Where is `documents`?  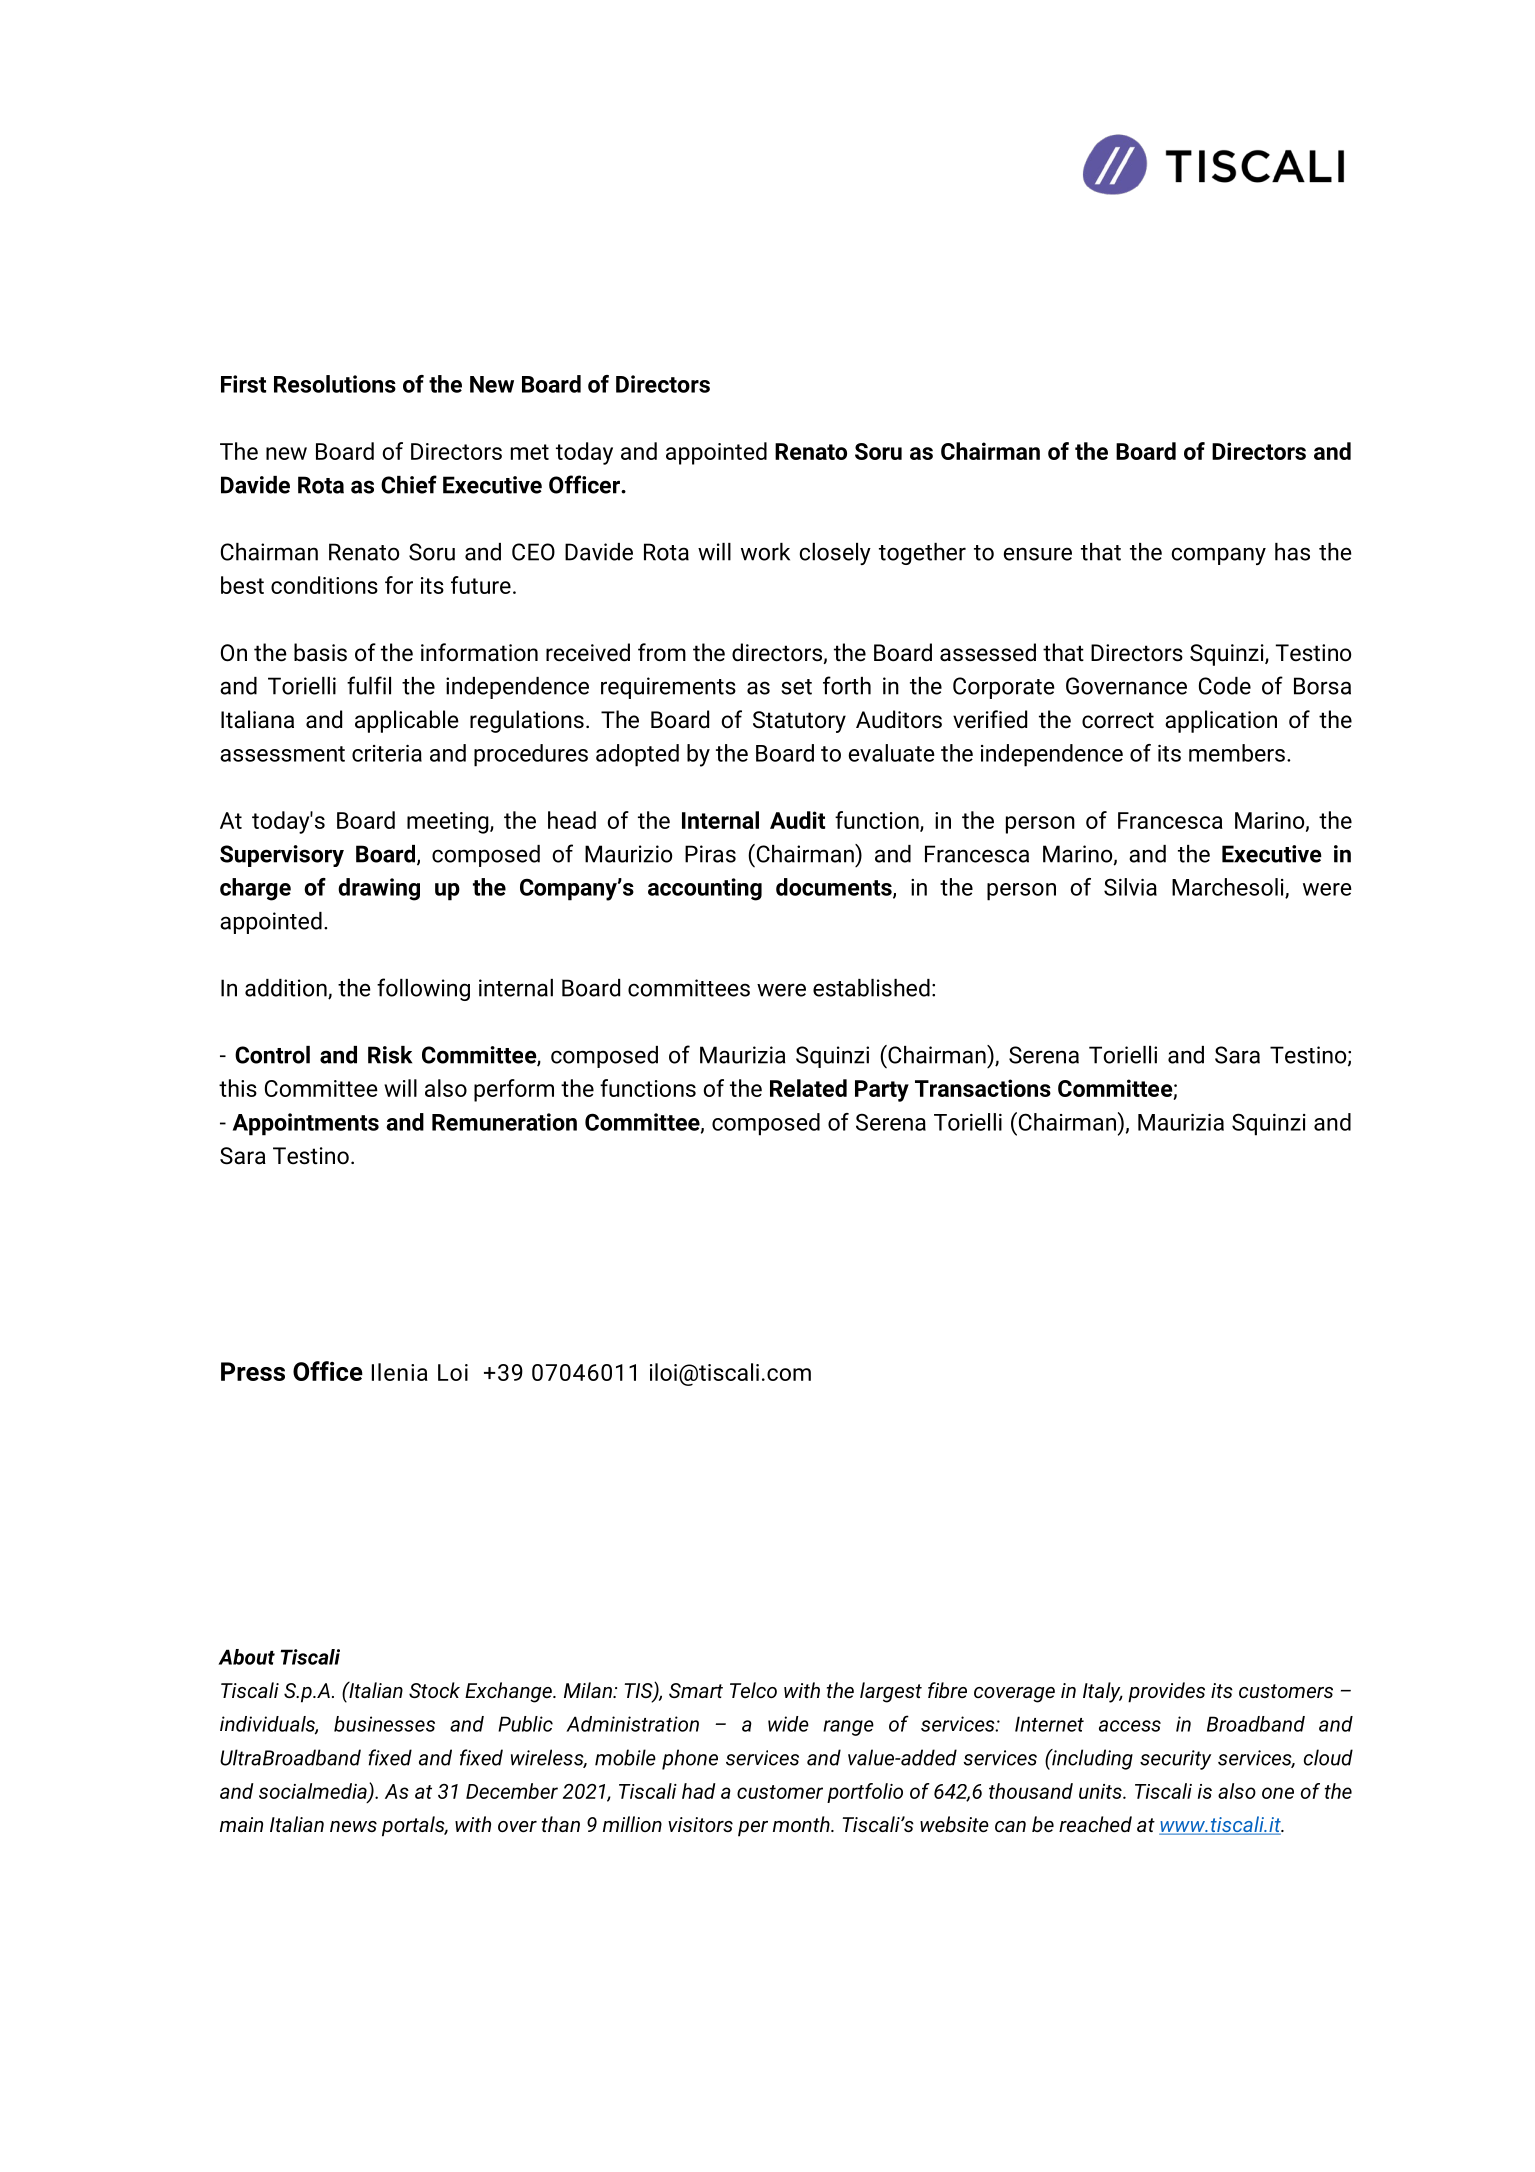
documents is located at coordinates (835, 888).
